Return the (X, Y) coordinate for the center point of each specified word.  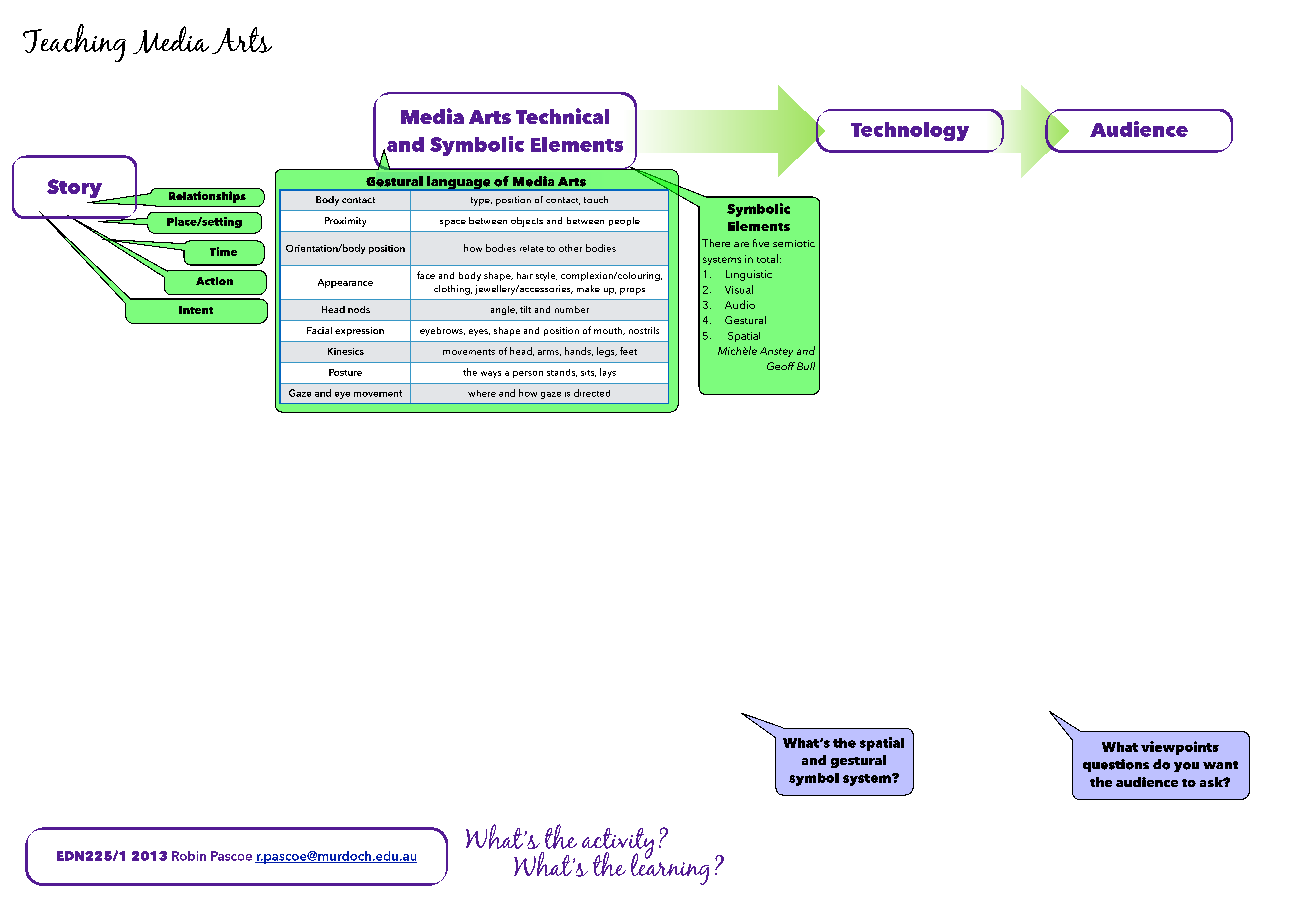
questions (1116, 765)
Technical (562, 116)
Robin (189, 856)
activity (618, 844)
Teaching (74, 43)
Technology (910, 131)
